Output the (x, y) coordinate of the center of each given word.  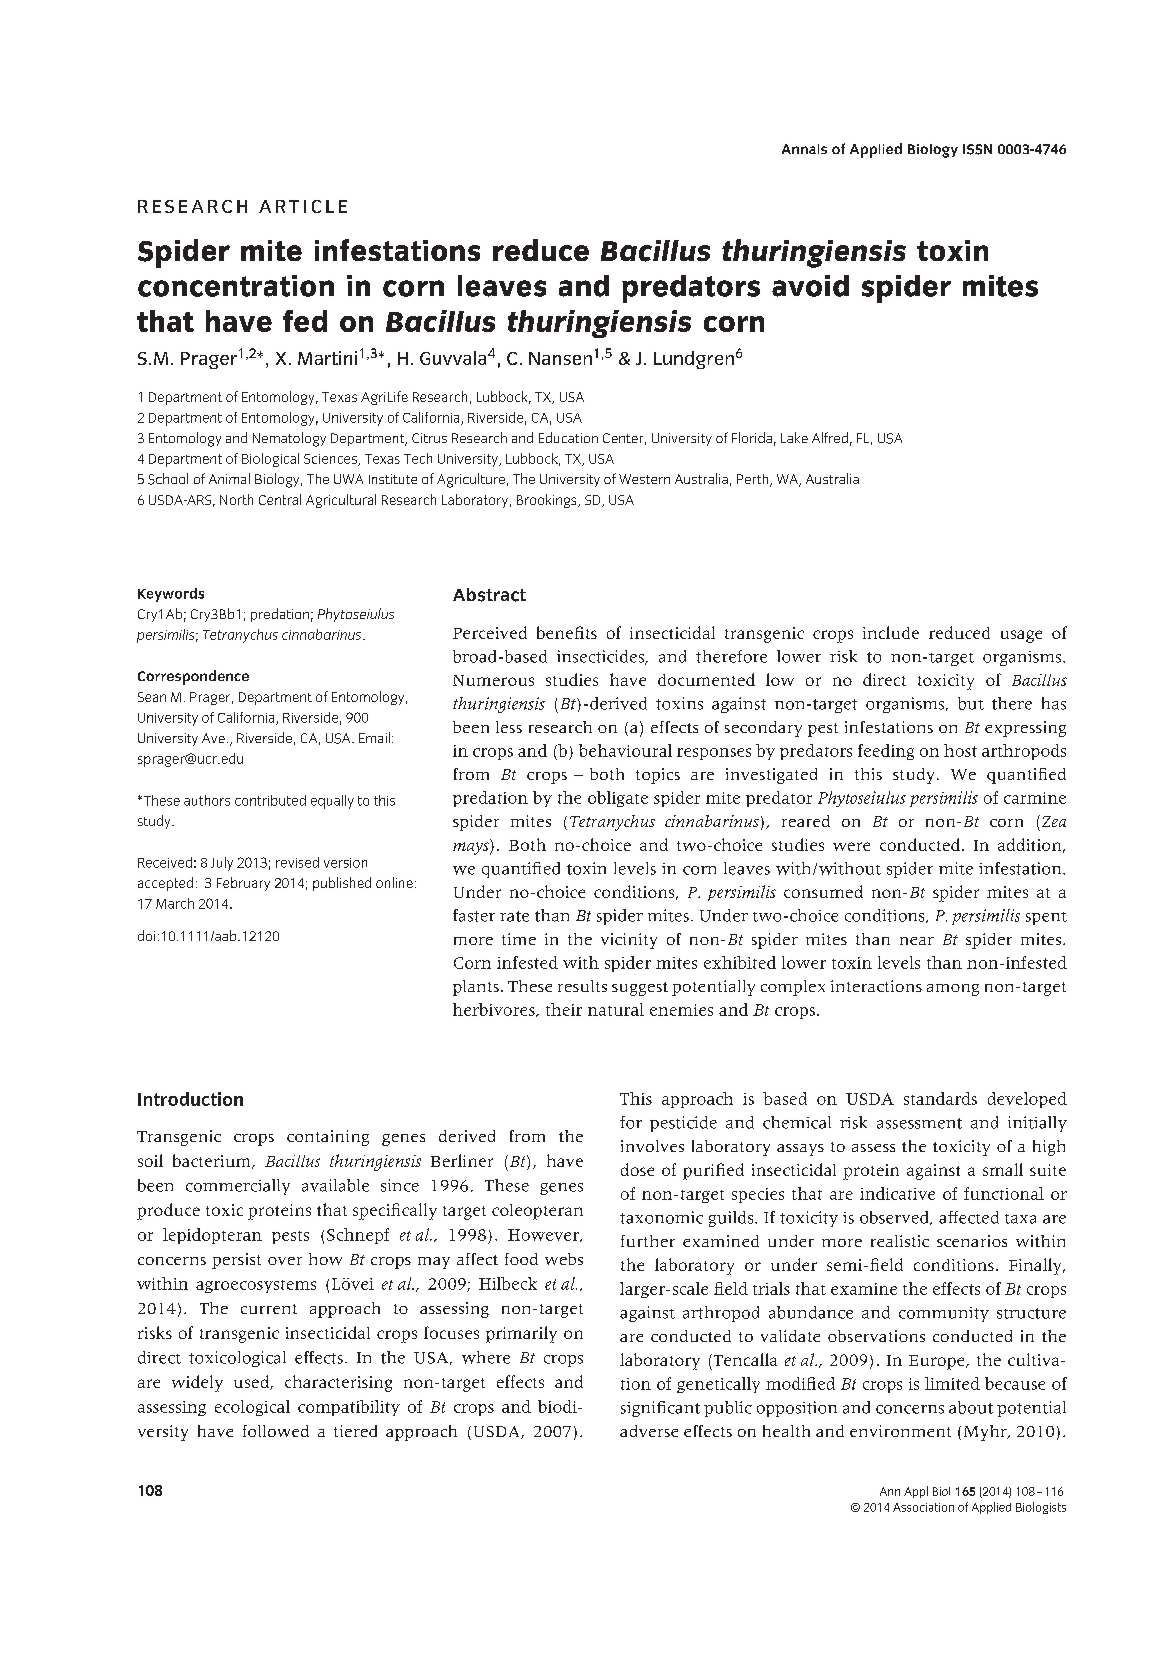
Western (644, 479)
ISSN (977, 149)
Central (280, 499)
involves (652, 1146)
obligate (618, 799)
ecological (252, 1408)
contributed (270, 800)
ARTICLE (303, 206)
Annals (804, 149)
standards (940, 1098)
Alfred (830, 437)
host (960, 750)
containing (328, 1138)
